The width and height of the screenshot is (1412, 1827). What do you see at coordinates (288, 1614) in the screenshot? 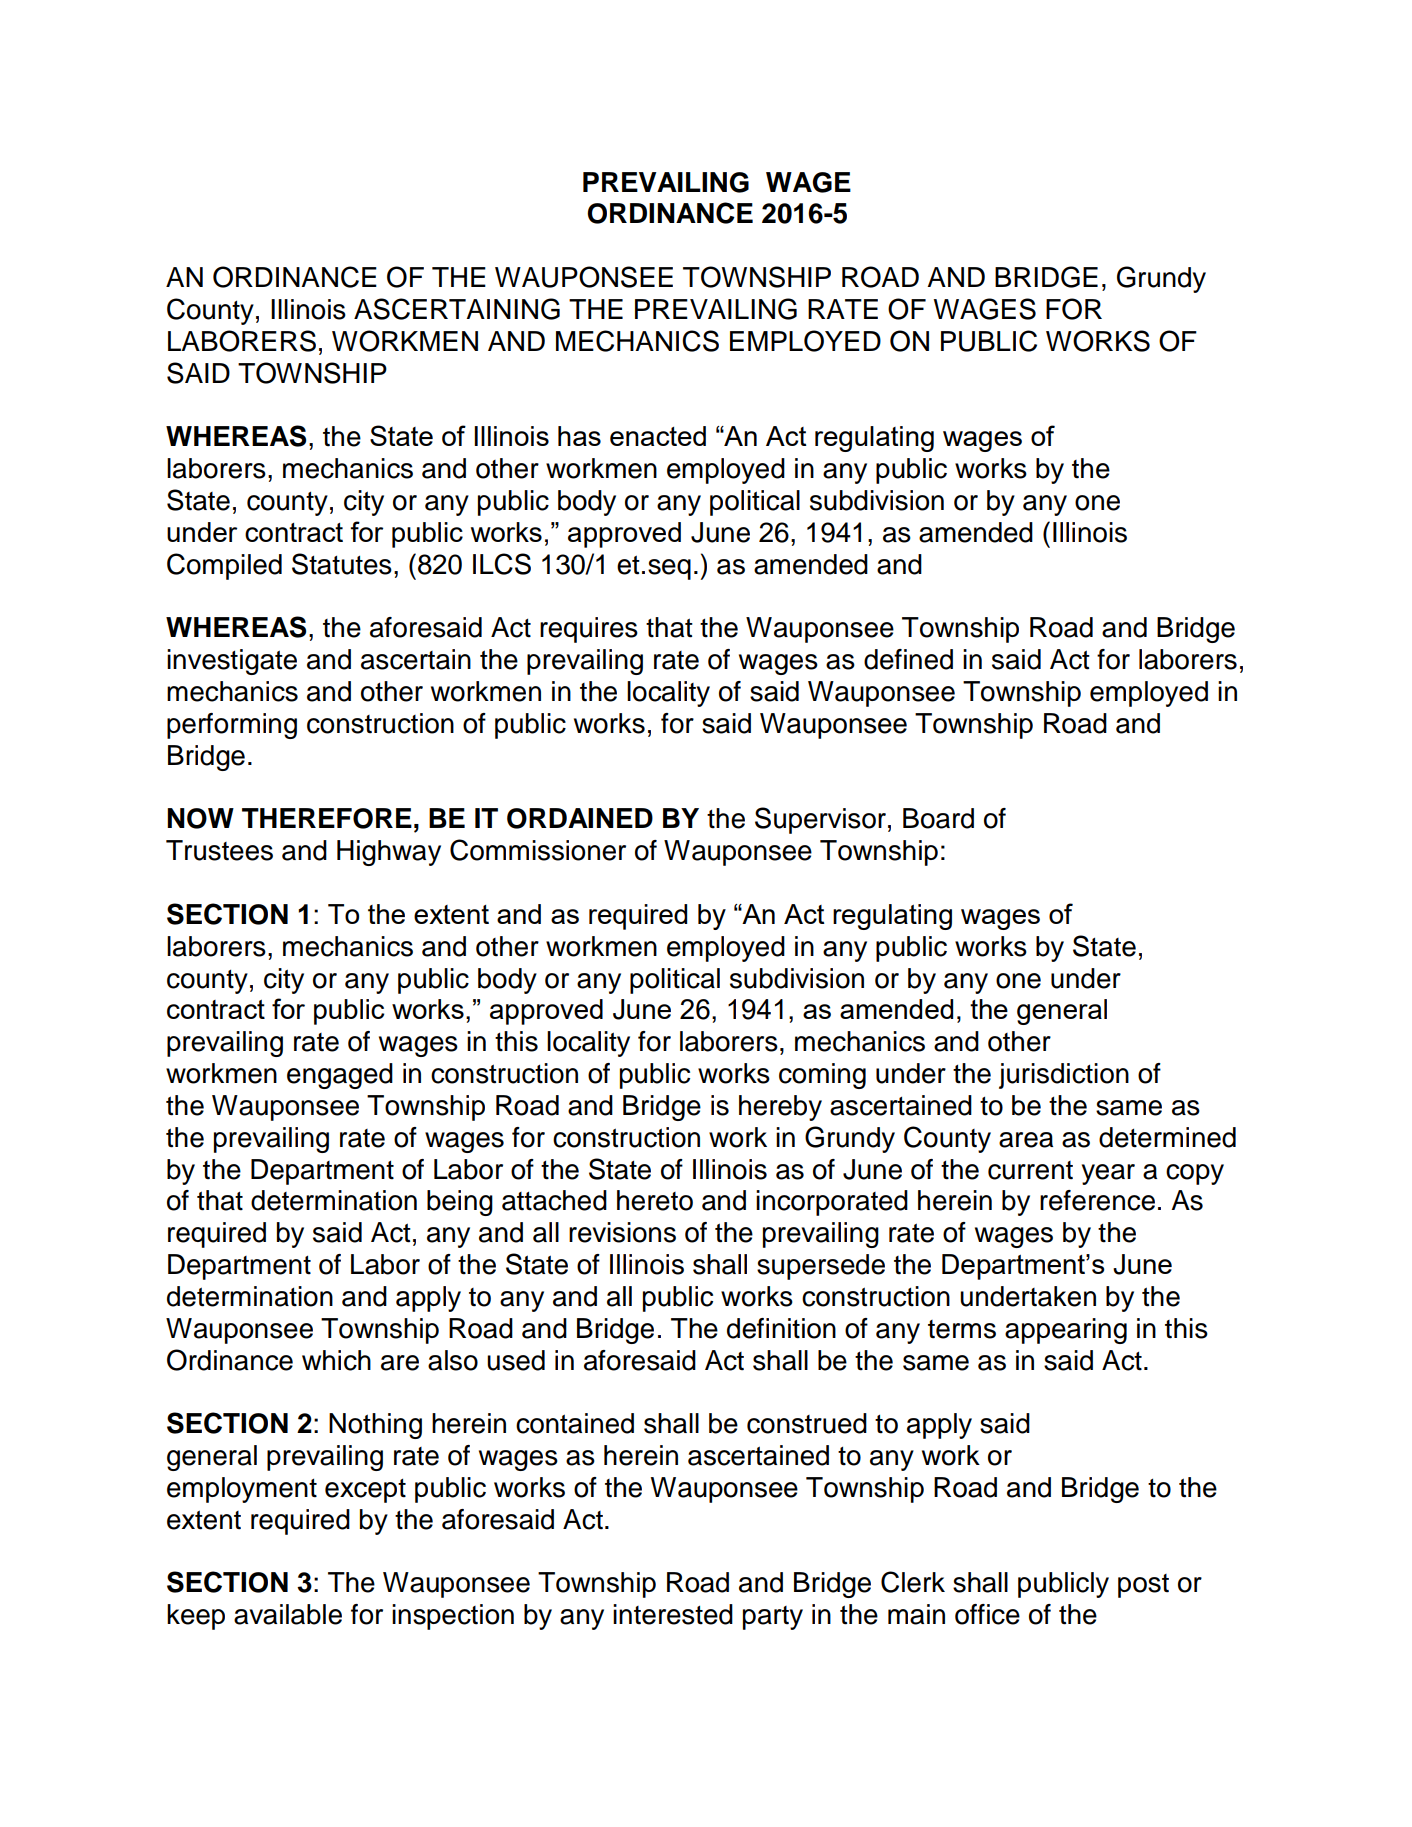
I see `available` at bounding box center [288, 1614].
